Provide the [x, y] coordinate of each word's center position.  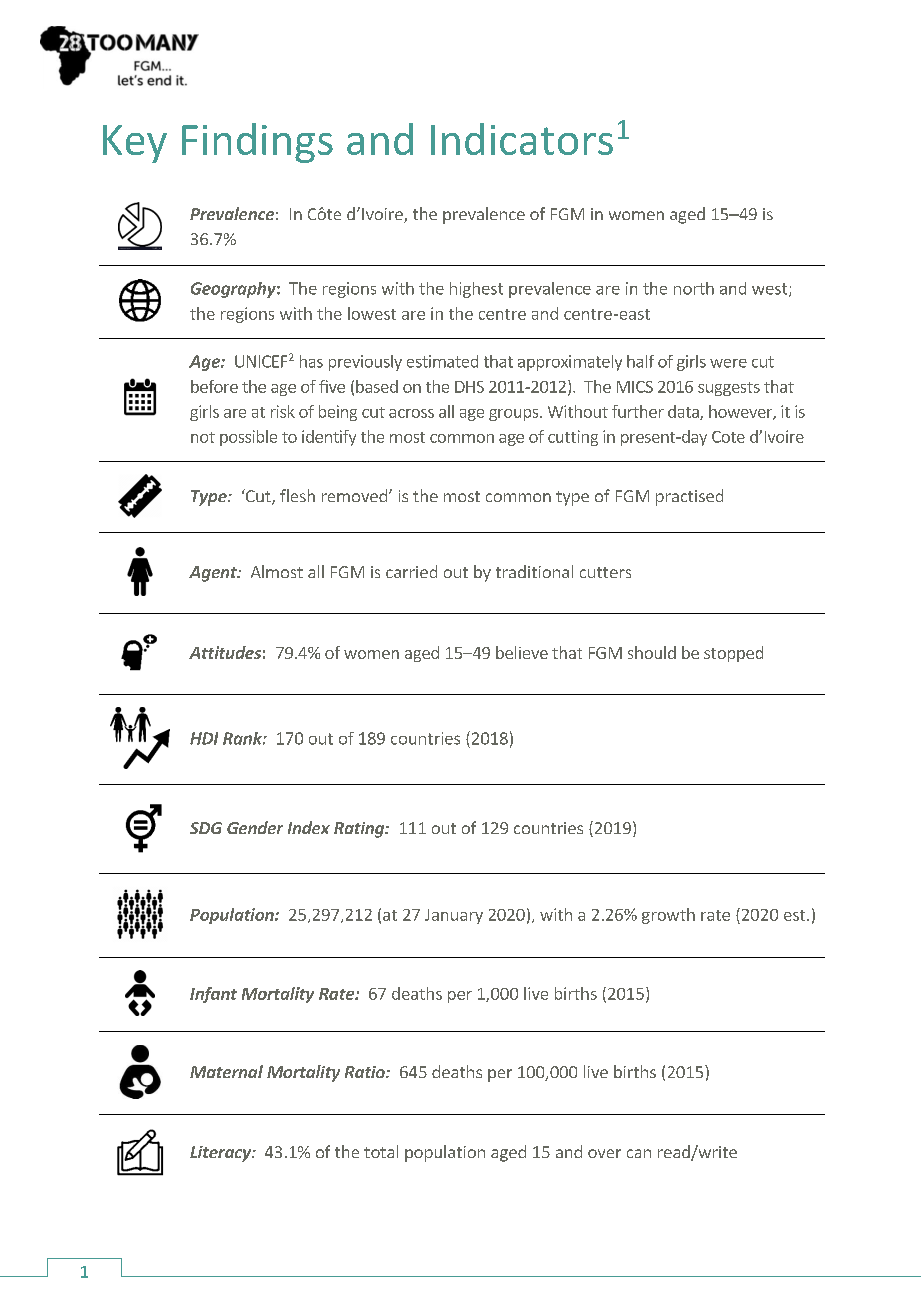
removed [354, 495]
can [639, 1153]
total [381, 1151]
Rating [360, 830]
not [203, 437]
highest [476, 290]
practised [689, 497]
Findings [257, 143]
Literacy [221, 1154]
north [694, 288]
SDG [206, 828]
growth [668, 916]
